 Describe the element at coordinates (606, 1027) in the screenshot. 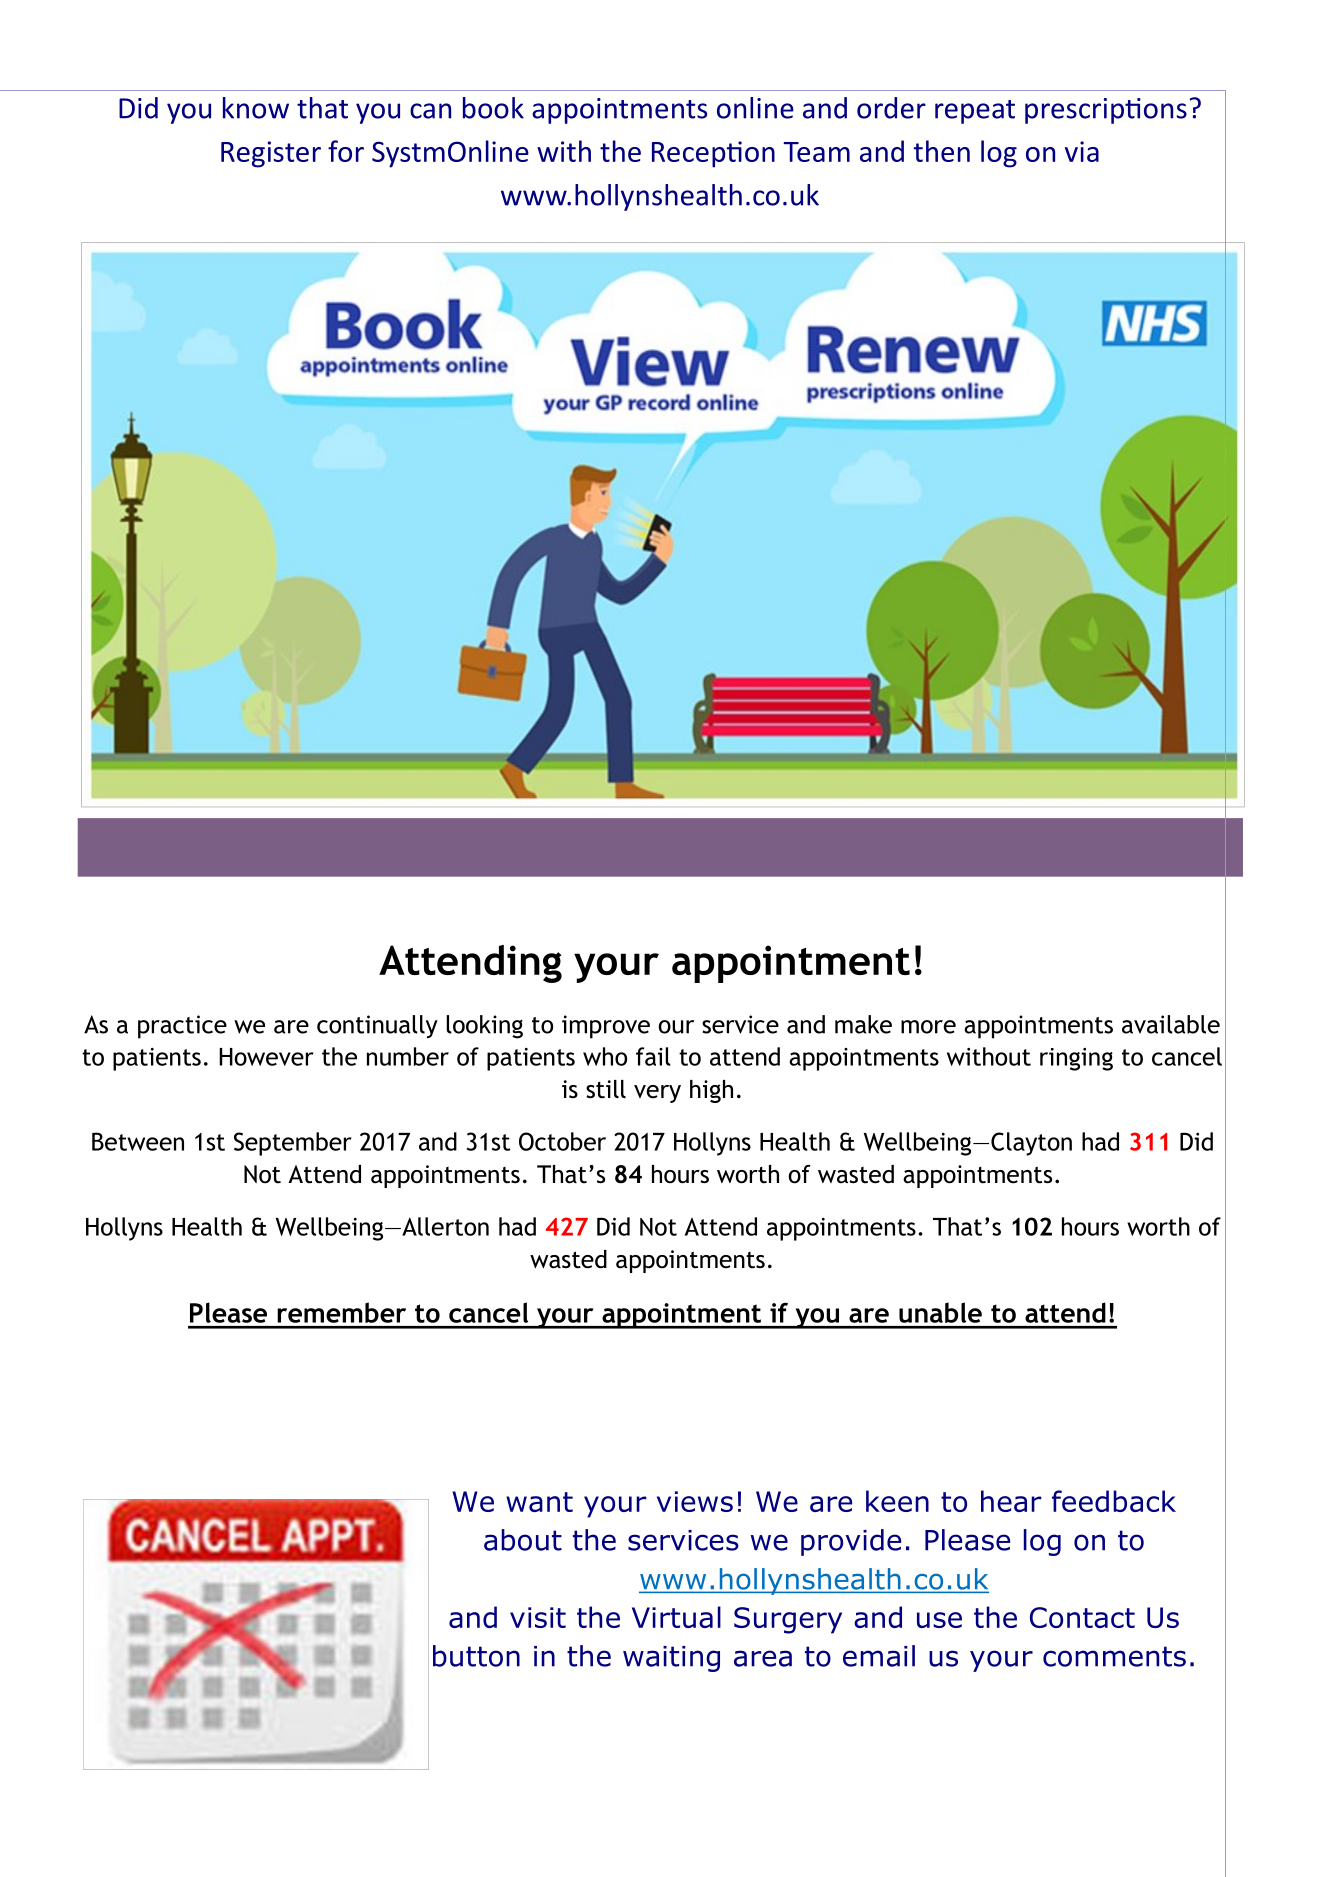

I see `improve` at that location.
